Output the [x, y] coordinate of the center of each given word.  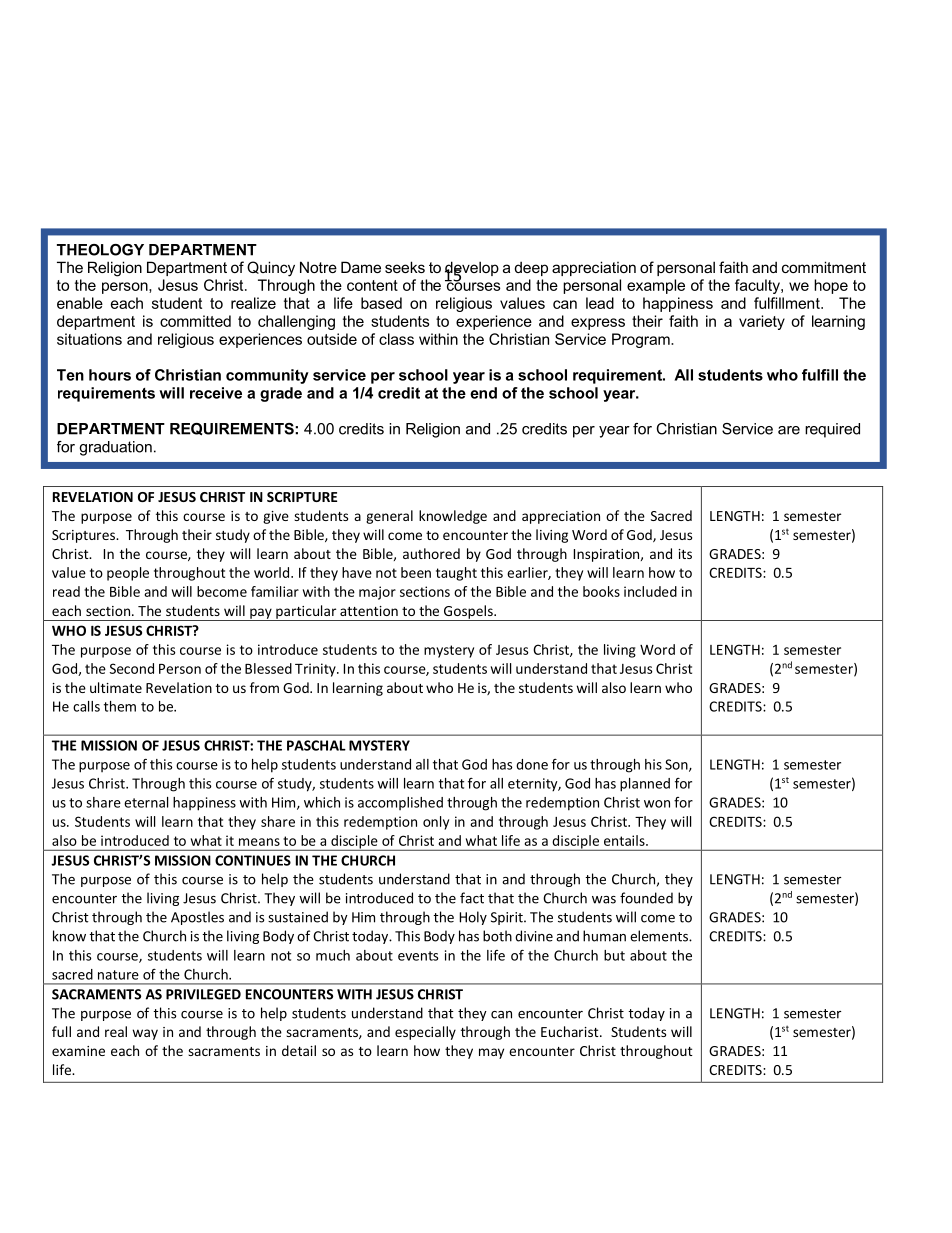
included [650, 591]
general [389, 517]
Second [132, 668]
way [145, 1034]
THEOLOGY [100, 250]
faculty [758, 286]
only [436, 823]
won [657, 804]
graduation [115, 448]
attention [369, 611]
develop [472, 269]
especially [425, 1033]
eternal [146, 802]
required [832, 430]
